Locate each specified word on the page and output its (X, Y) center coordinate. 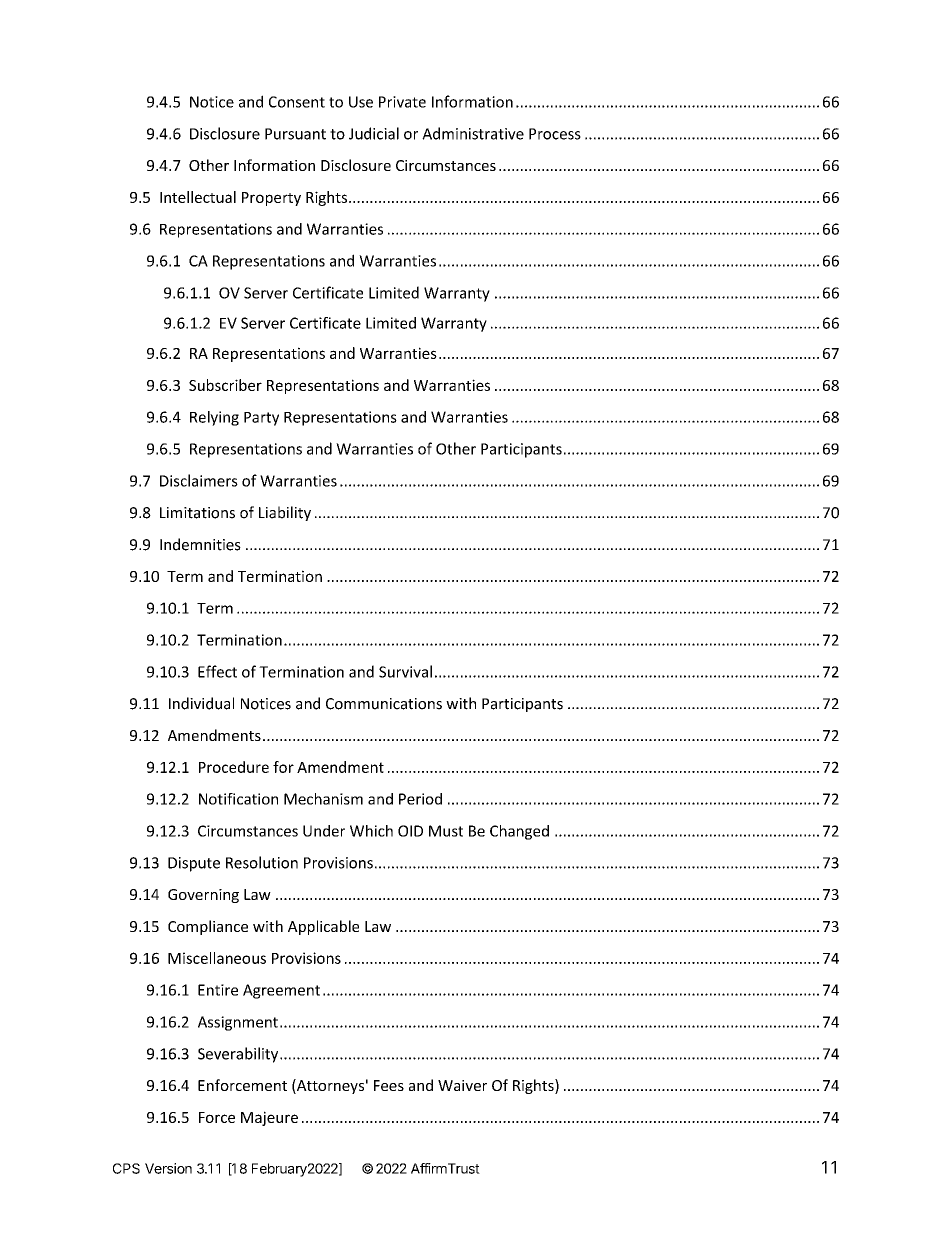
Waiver (462, 1085)
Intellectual (198, 197)
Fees (389, 1085)
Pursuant (295, 134)
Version (168, 1168)
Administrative (473, 133)
